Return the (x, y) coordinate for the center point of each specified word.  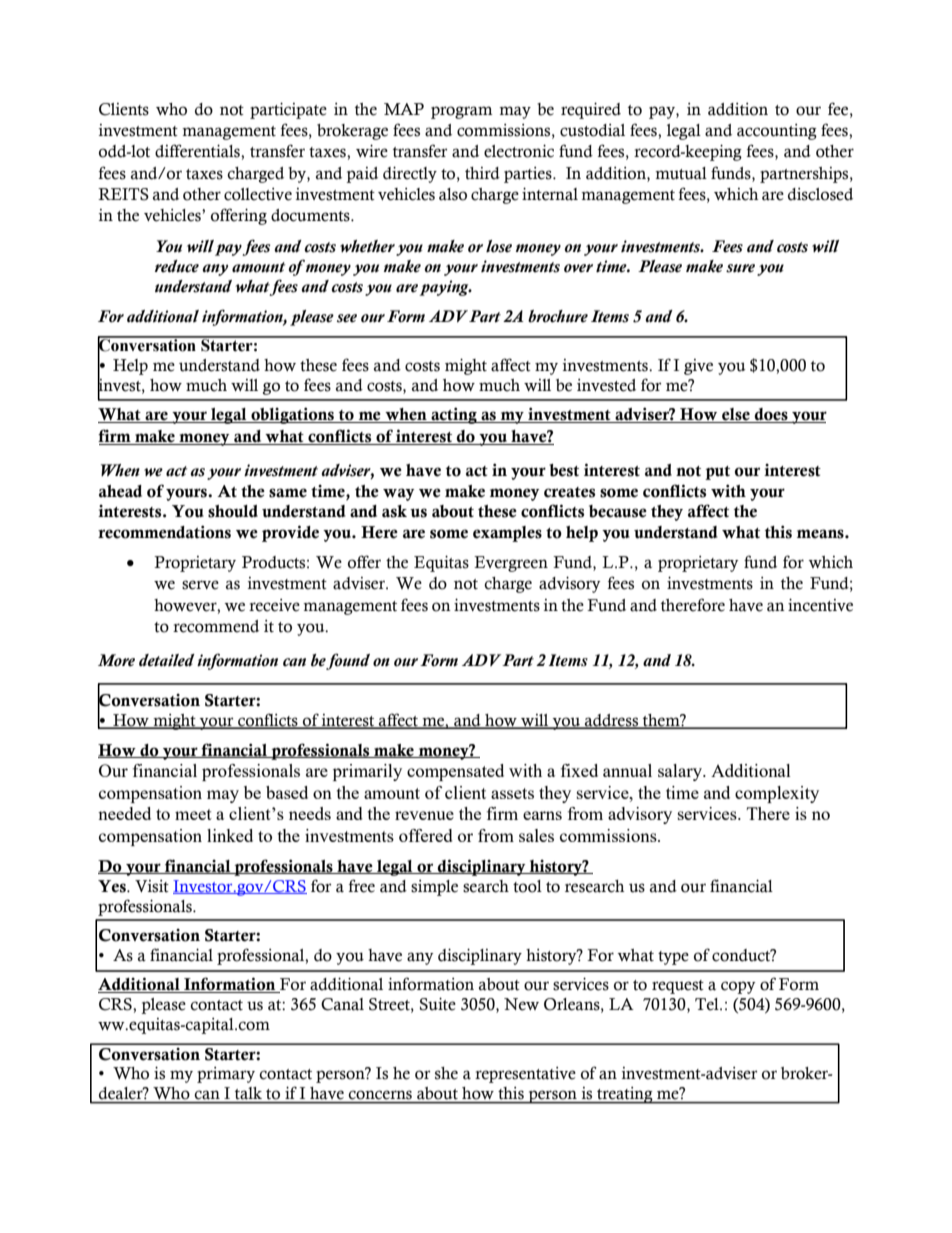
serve (200, 585)
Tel (708, 1004)
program (462, 112)
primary (226, 1075)
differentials (198, 151)
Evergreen (511, 564)
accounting (777, 132)
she (446, 1073)
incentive (820, 605)
